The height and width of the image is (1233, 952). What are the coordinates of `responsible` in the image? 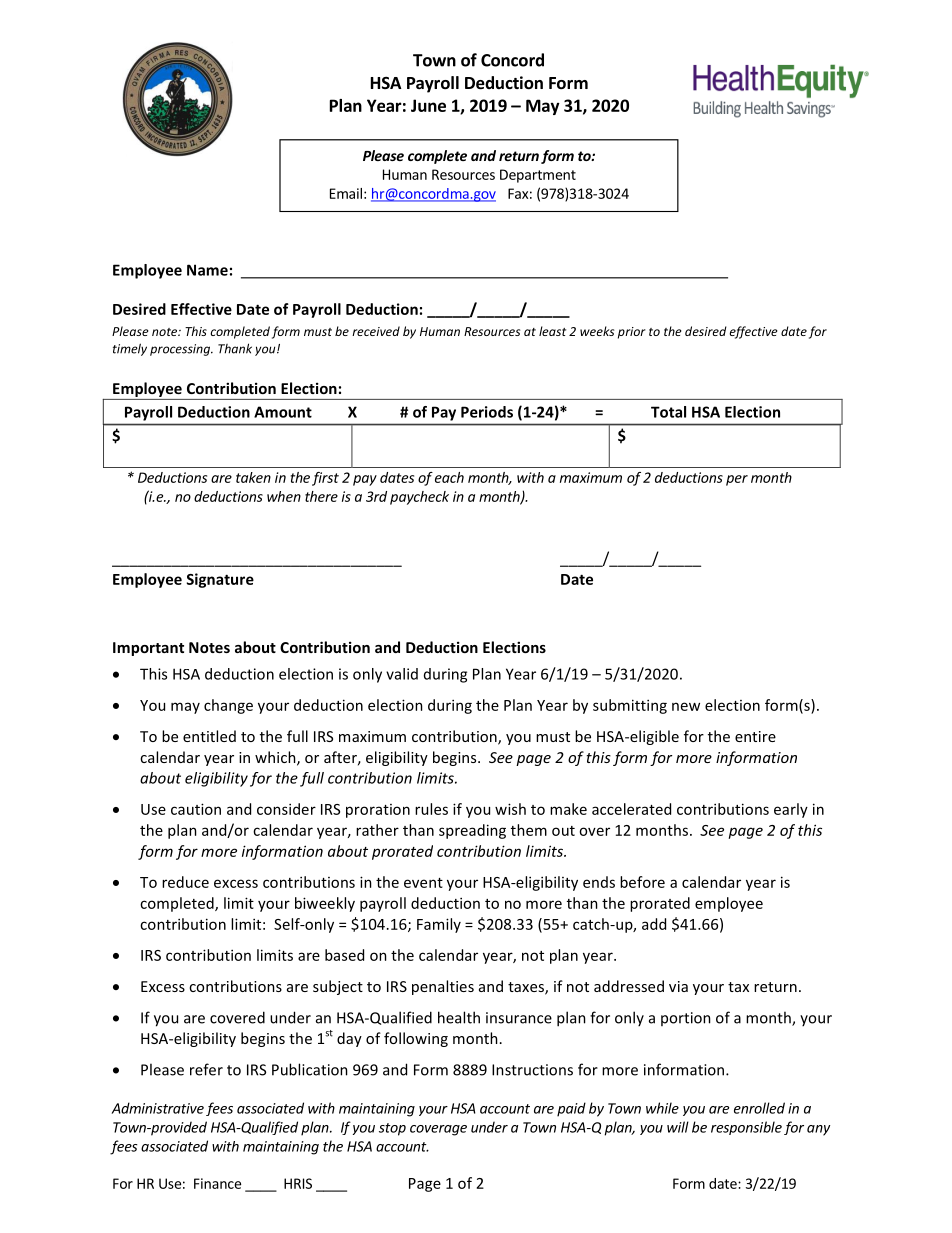 It's located at (746, 1128).
